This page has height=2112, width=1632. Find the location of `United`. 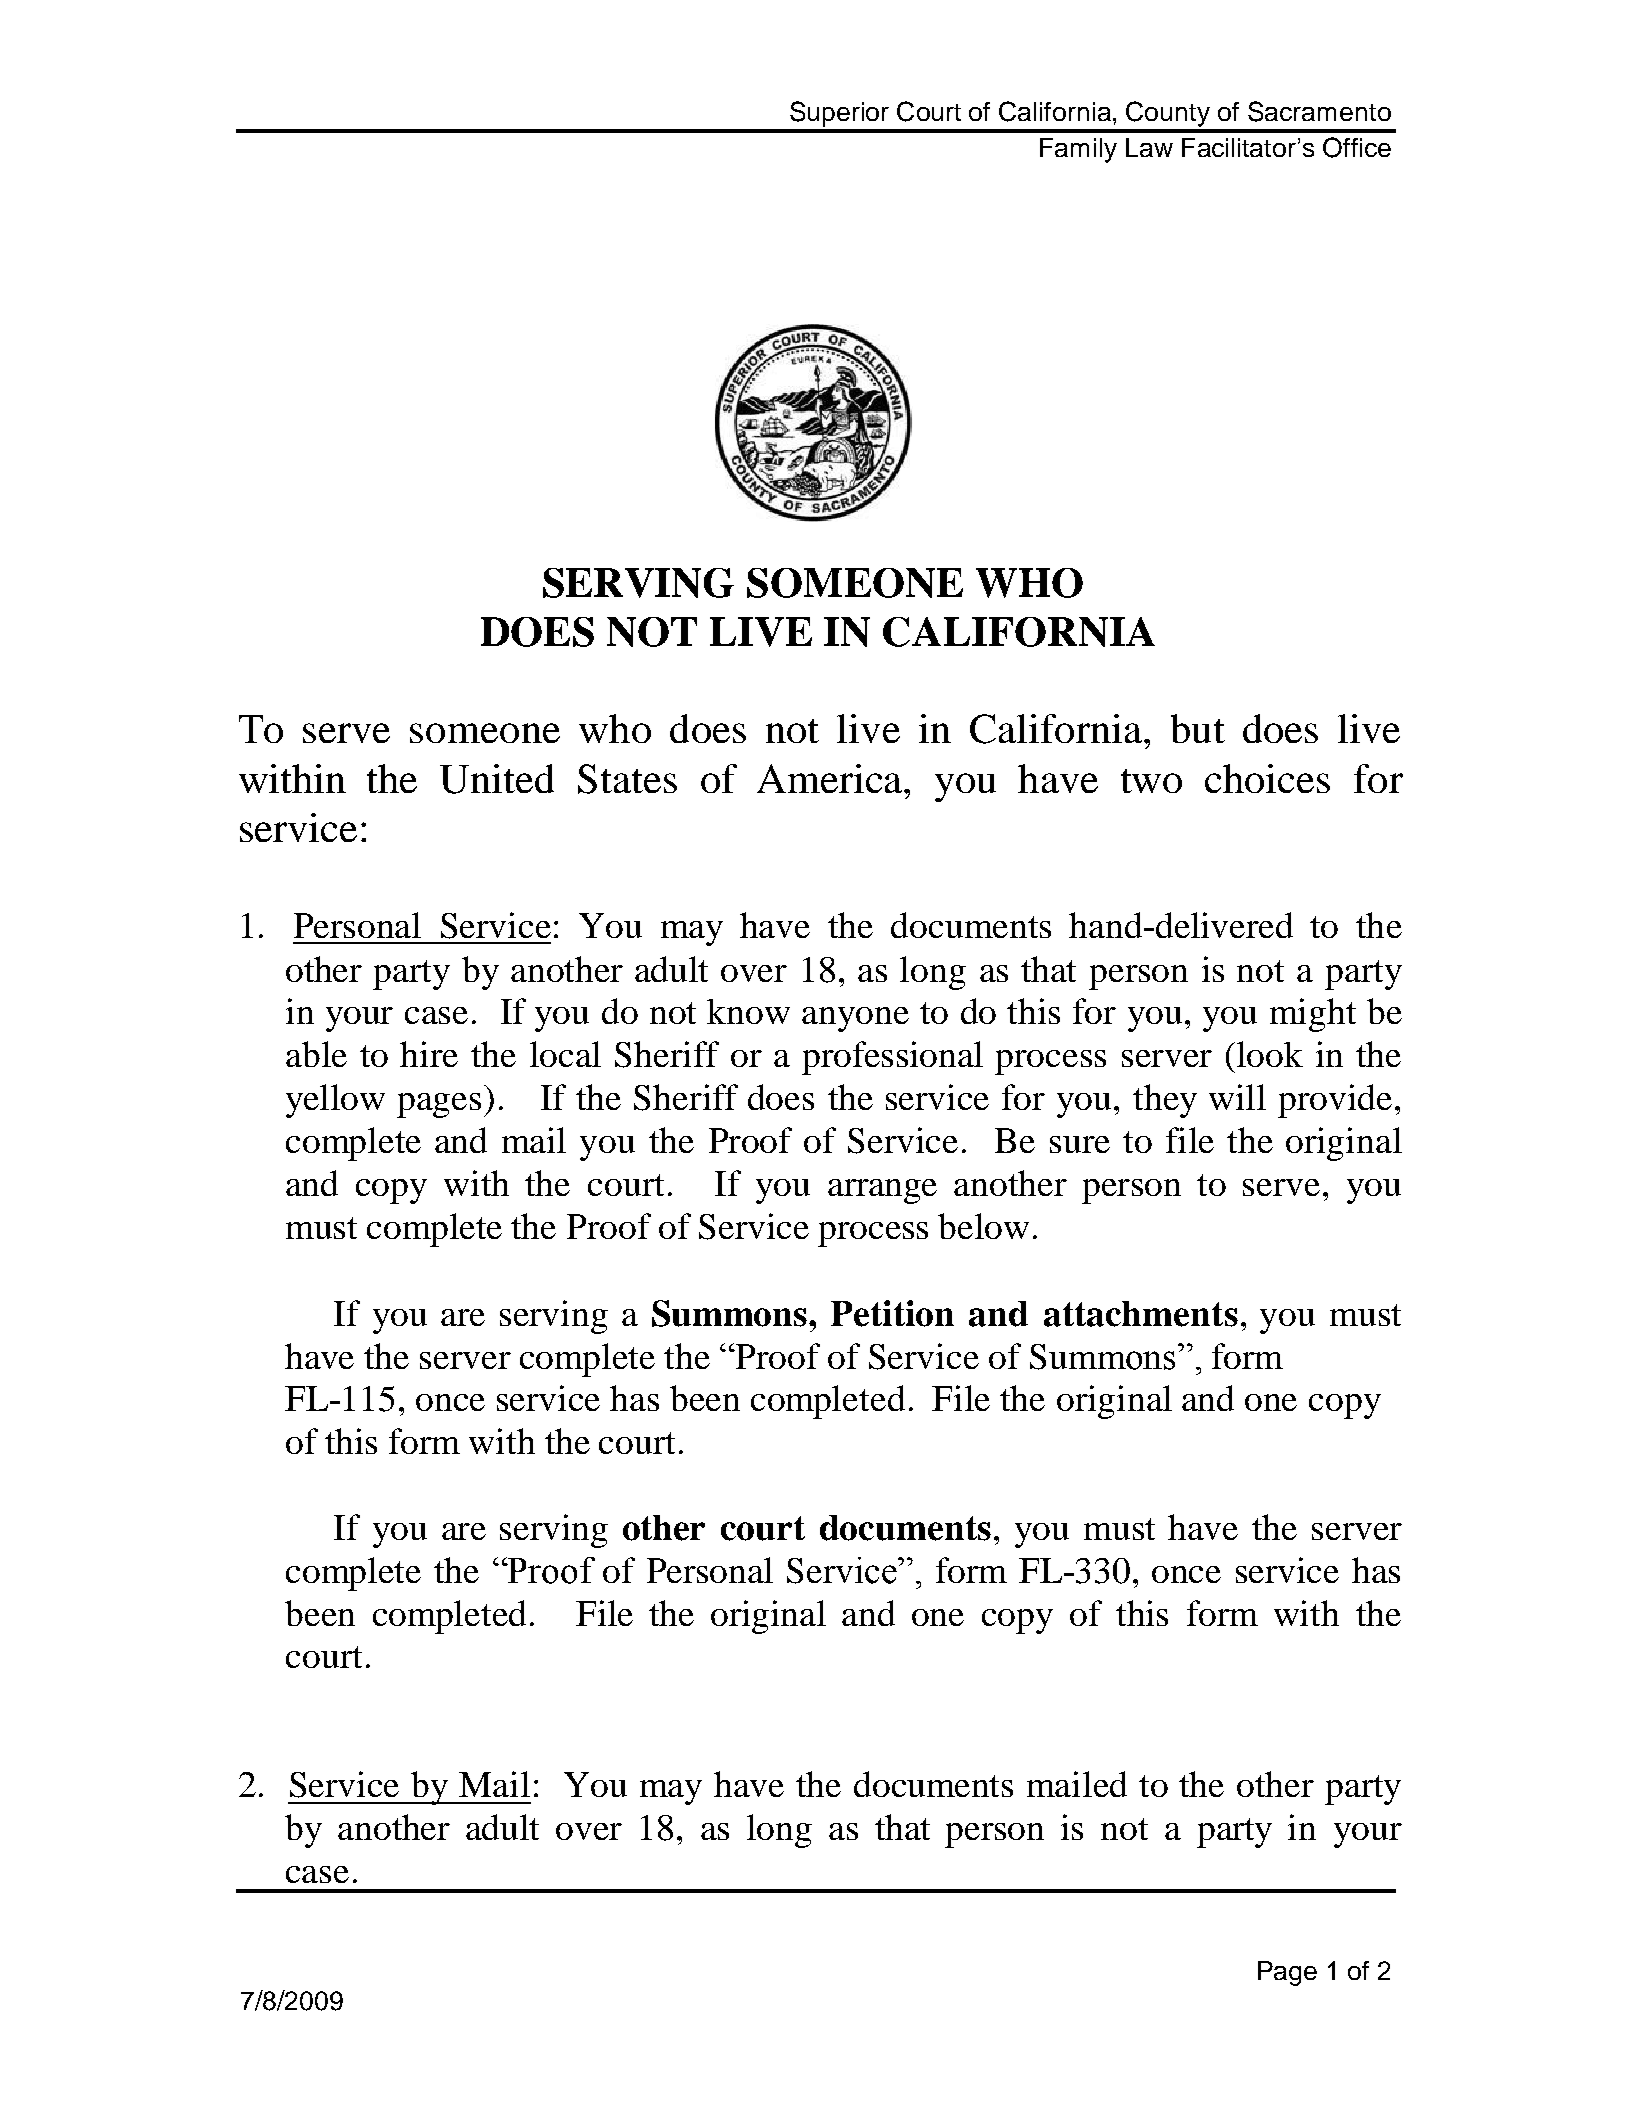

United is located at coordinates (497, 779).
